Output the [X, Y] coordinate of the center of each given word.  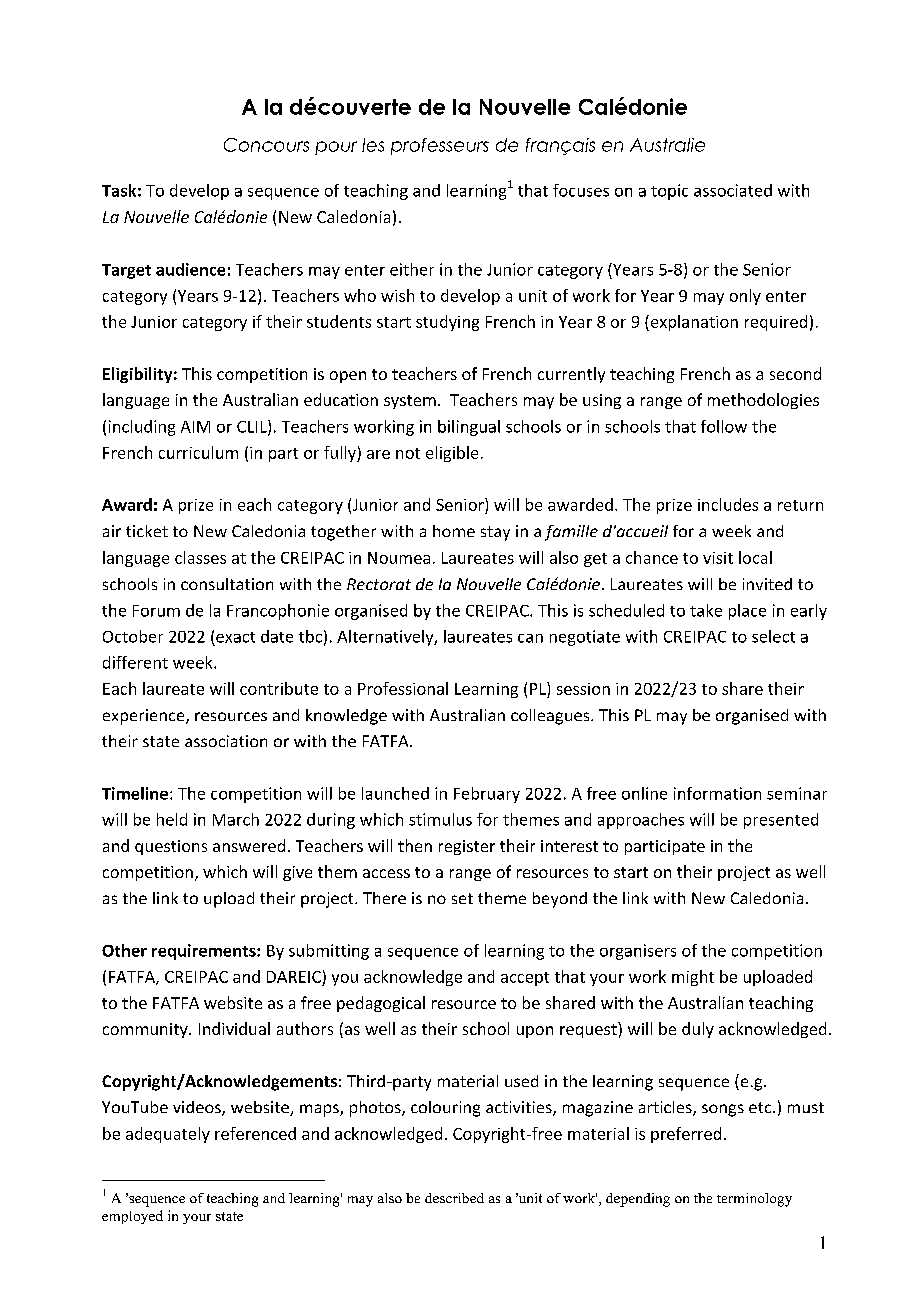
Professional [403, 688]
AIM [195, 427]
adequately [168, 1135]
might [693, 978]
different [135, 662]
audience [190, 269]
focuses [581, 190]
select [773, 636]
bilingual [469, 428]
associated [733, 190]
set [462, 898]
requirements [205, 952]
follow [724, 426]
